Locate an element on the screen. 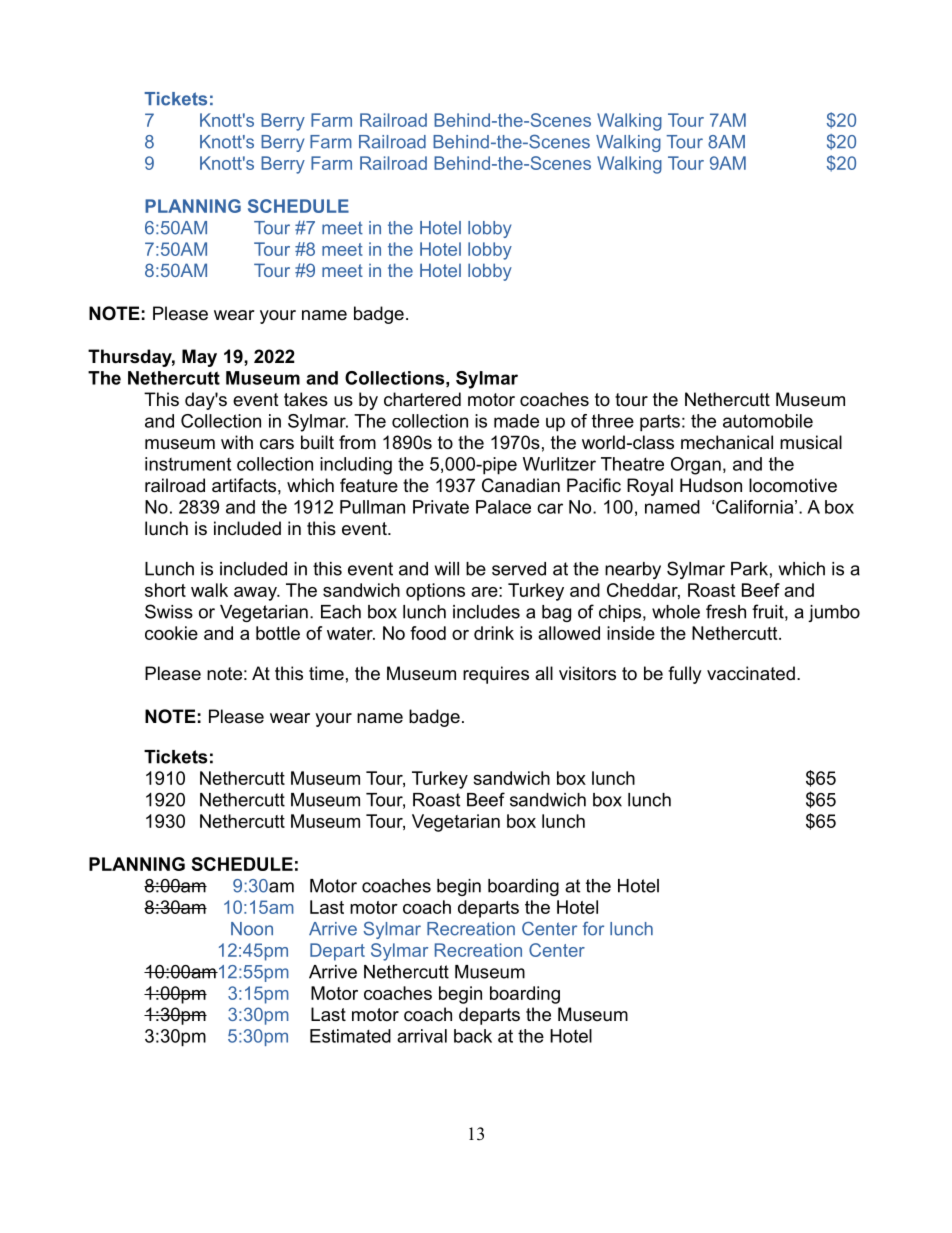 This screenshot has width=952, height=1233. Estimated is located at coordinates (350, 1036).
